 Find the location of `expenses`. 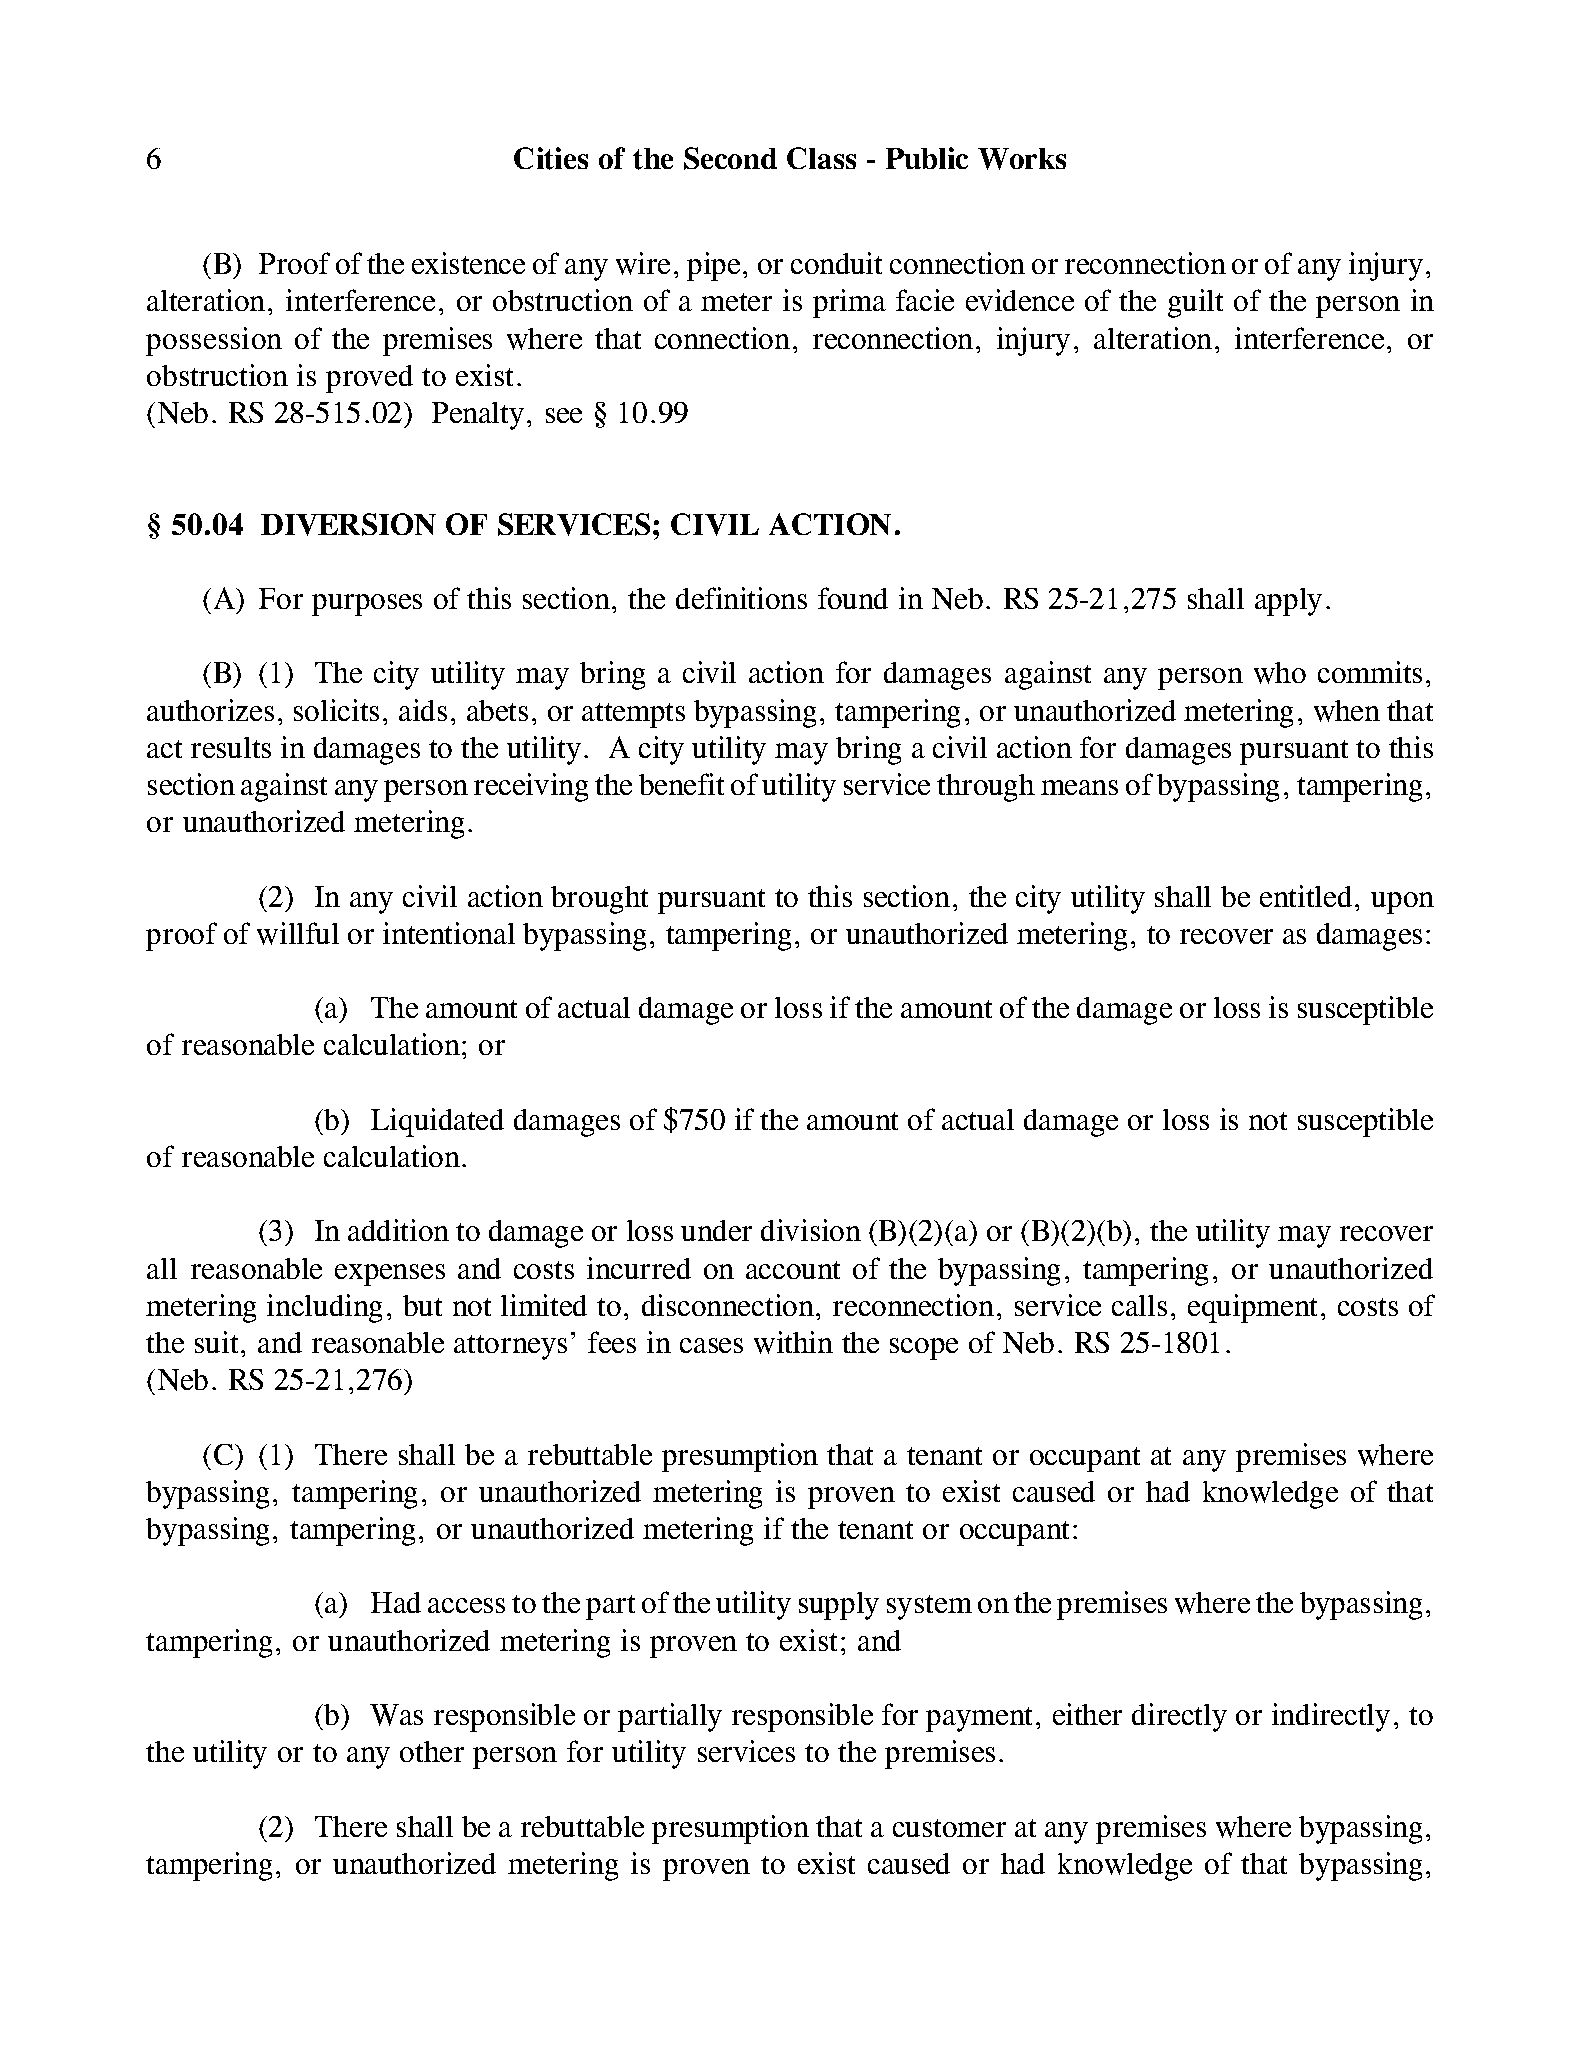

expenses is located at coordinates (390, 1275).
